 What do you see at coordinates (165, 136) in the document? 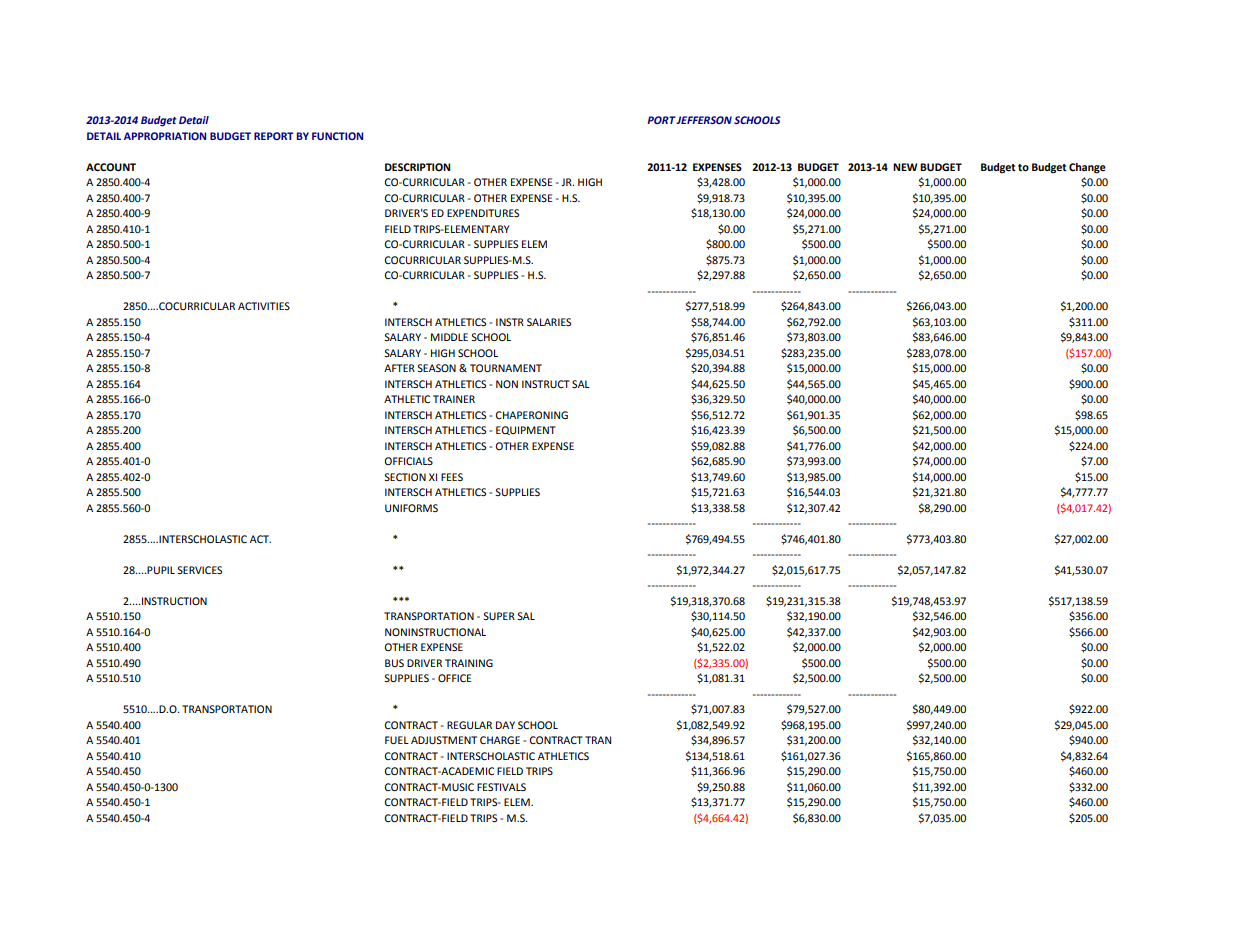
I see `APPROPRIATION` at bounding box center [165, 136].
